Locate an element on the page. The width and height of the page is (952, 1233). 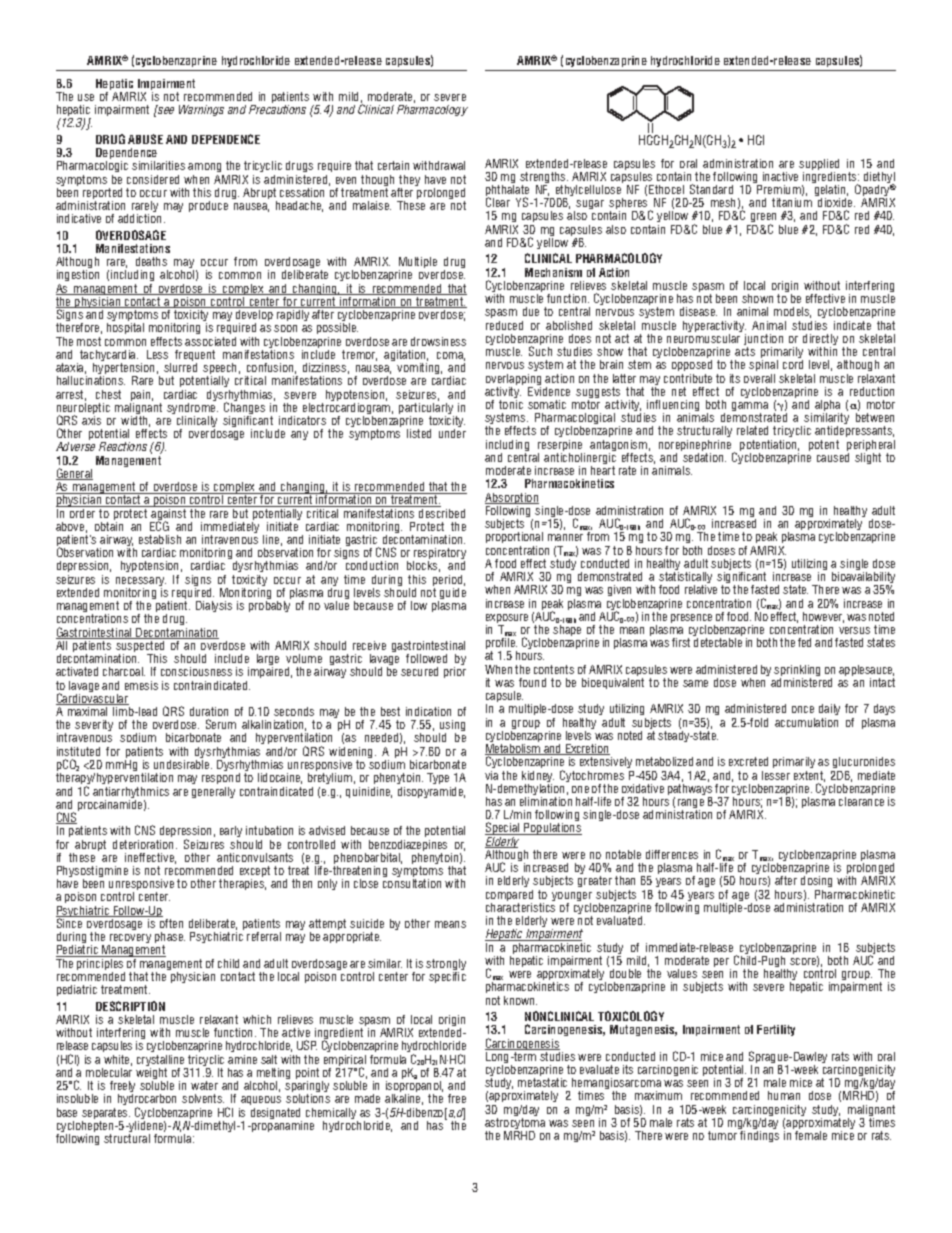
HCI is located at coordinates (756, 140).
